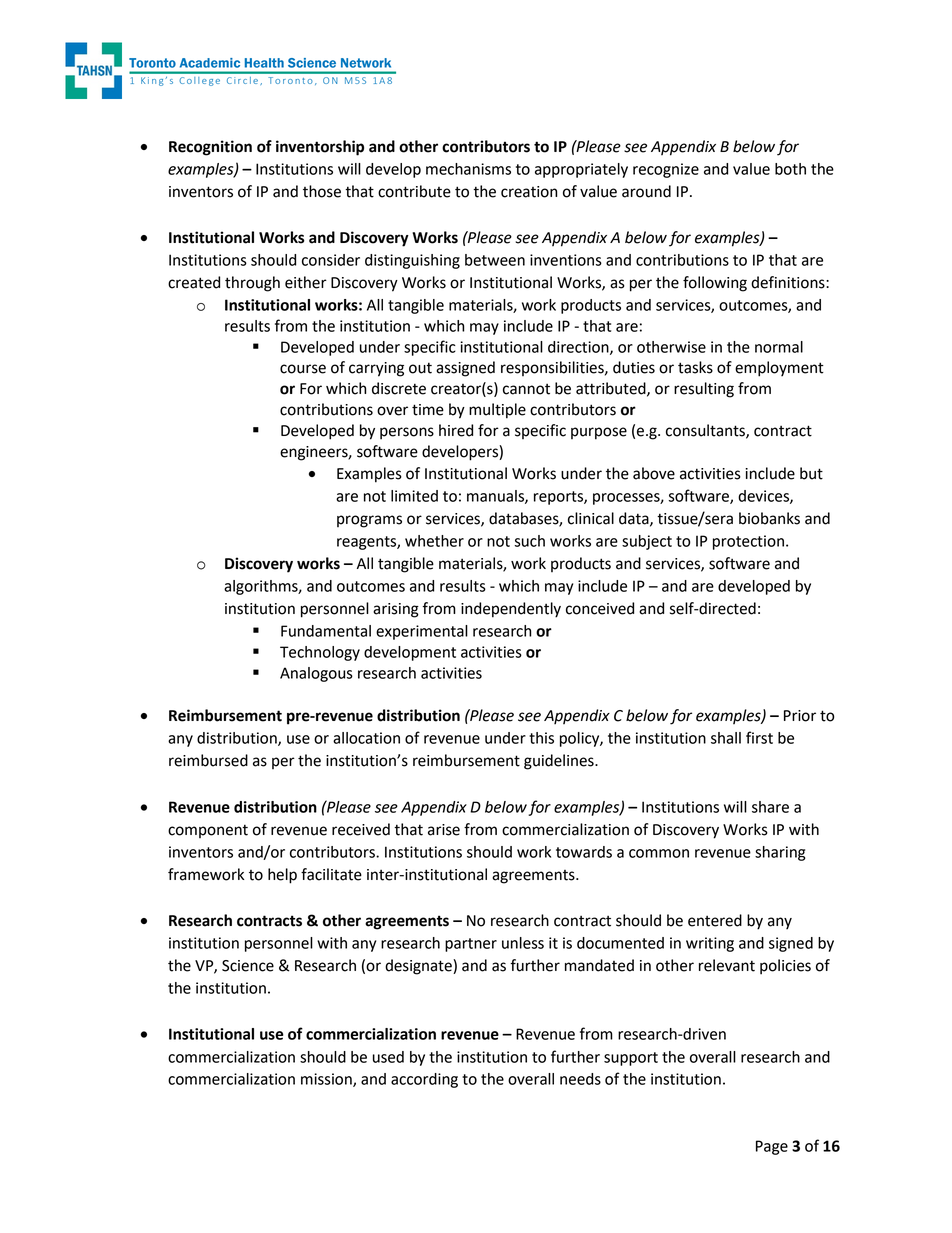  Describe the element at coordinates (424, 1080) in the screenshot. I see `according` at that location.
